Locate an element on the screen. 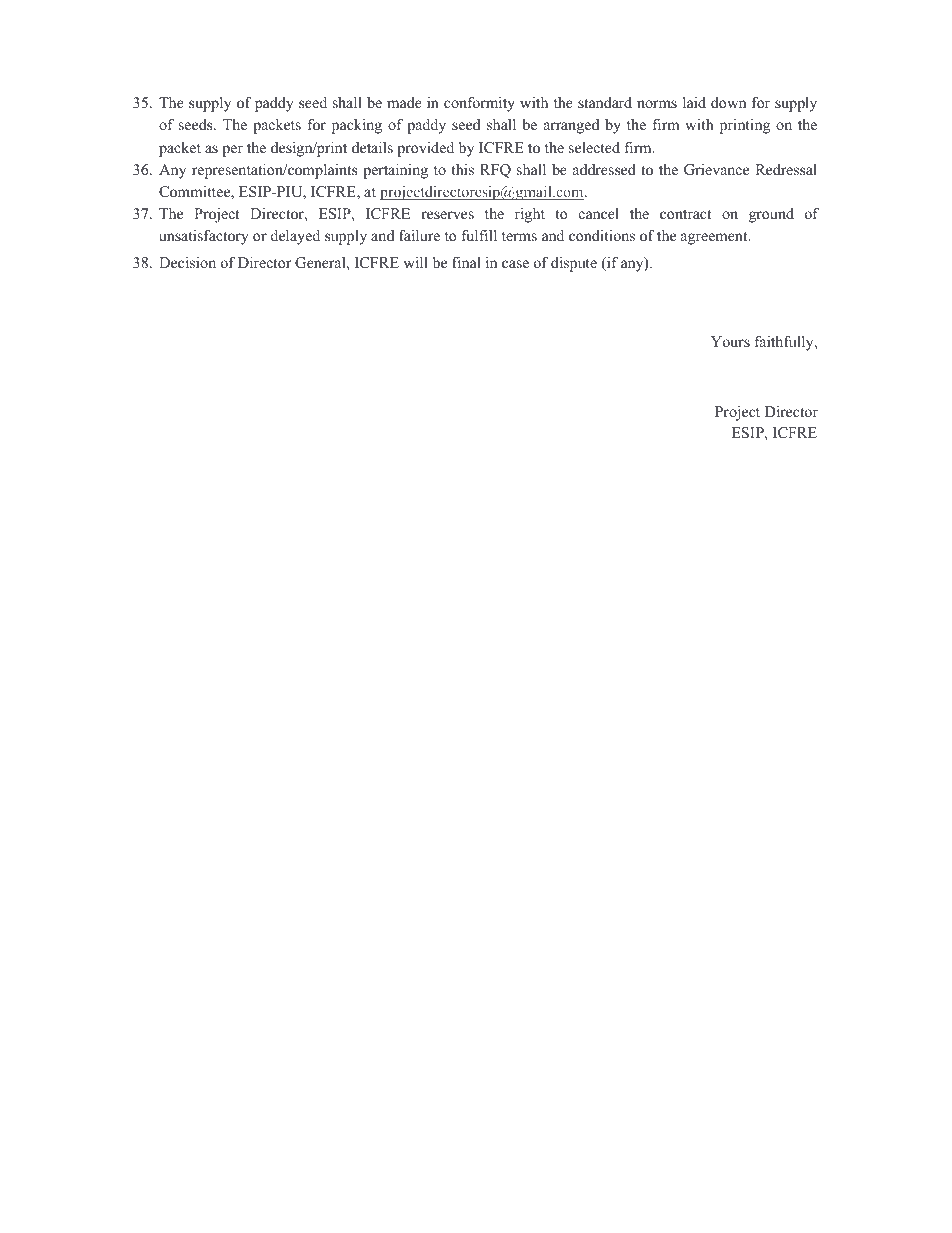 The width and height of the screenshot is (952, 1233). Decision is located at coordinates (187, 262).
